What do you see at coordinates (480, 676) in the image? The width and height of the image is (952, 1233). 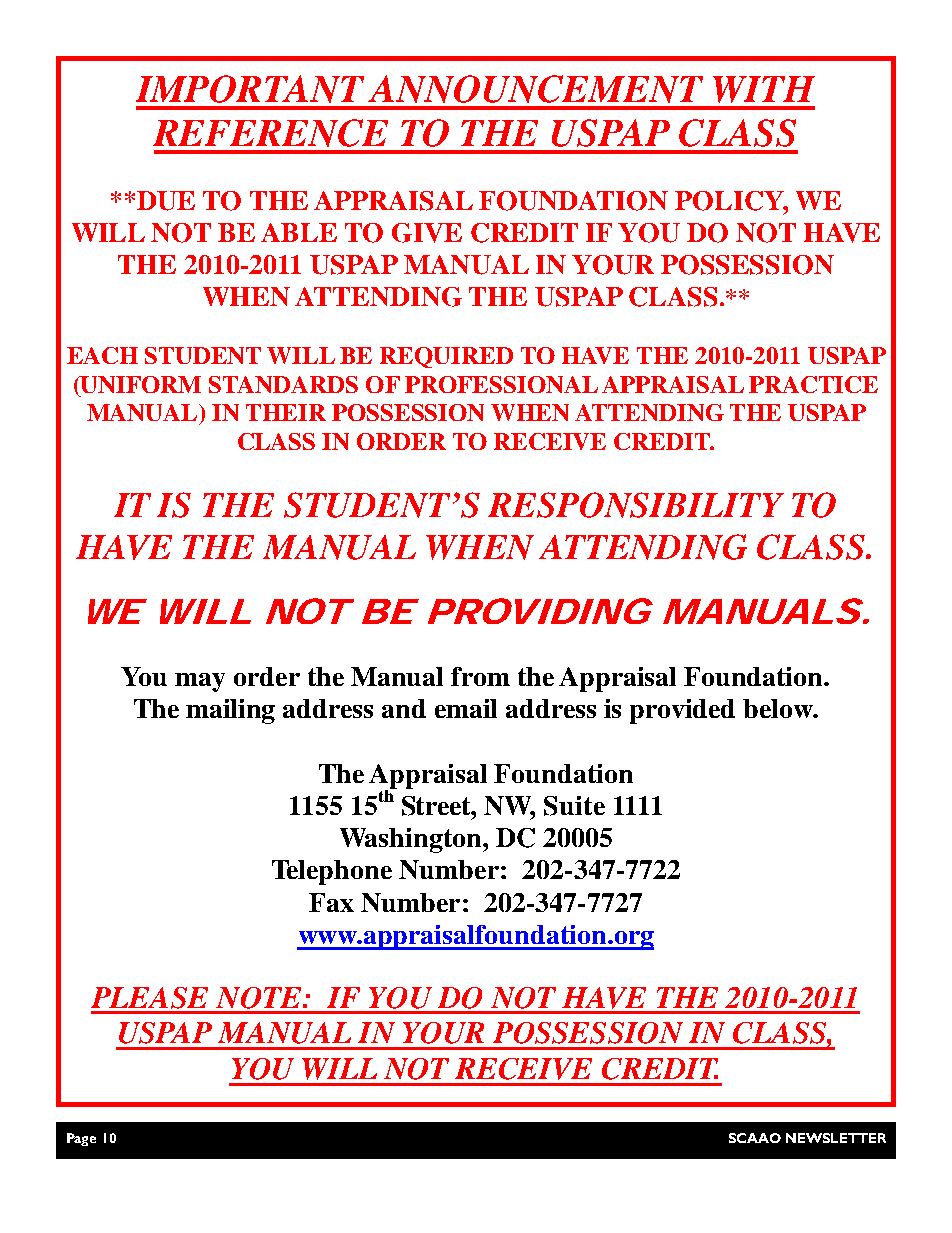 I see `from` at bounding box center [480, 676].
